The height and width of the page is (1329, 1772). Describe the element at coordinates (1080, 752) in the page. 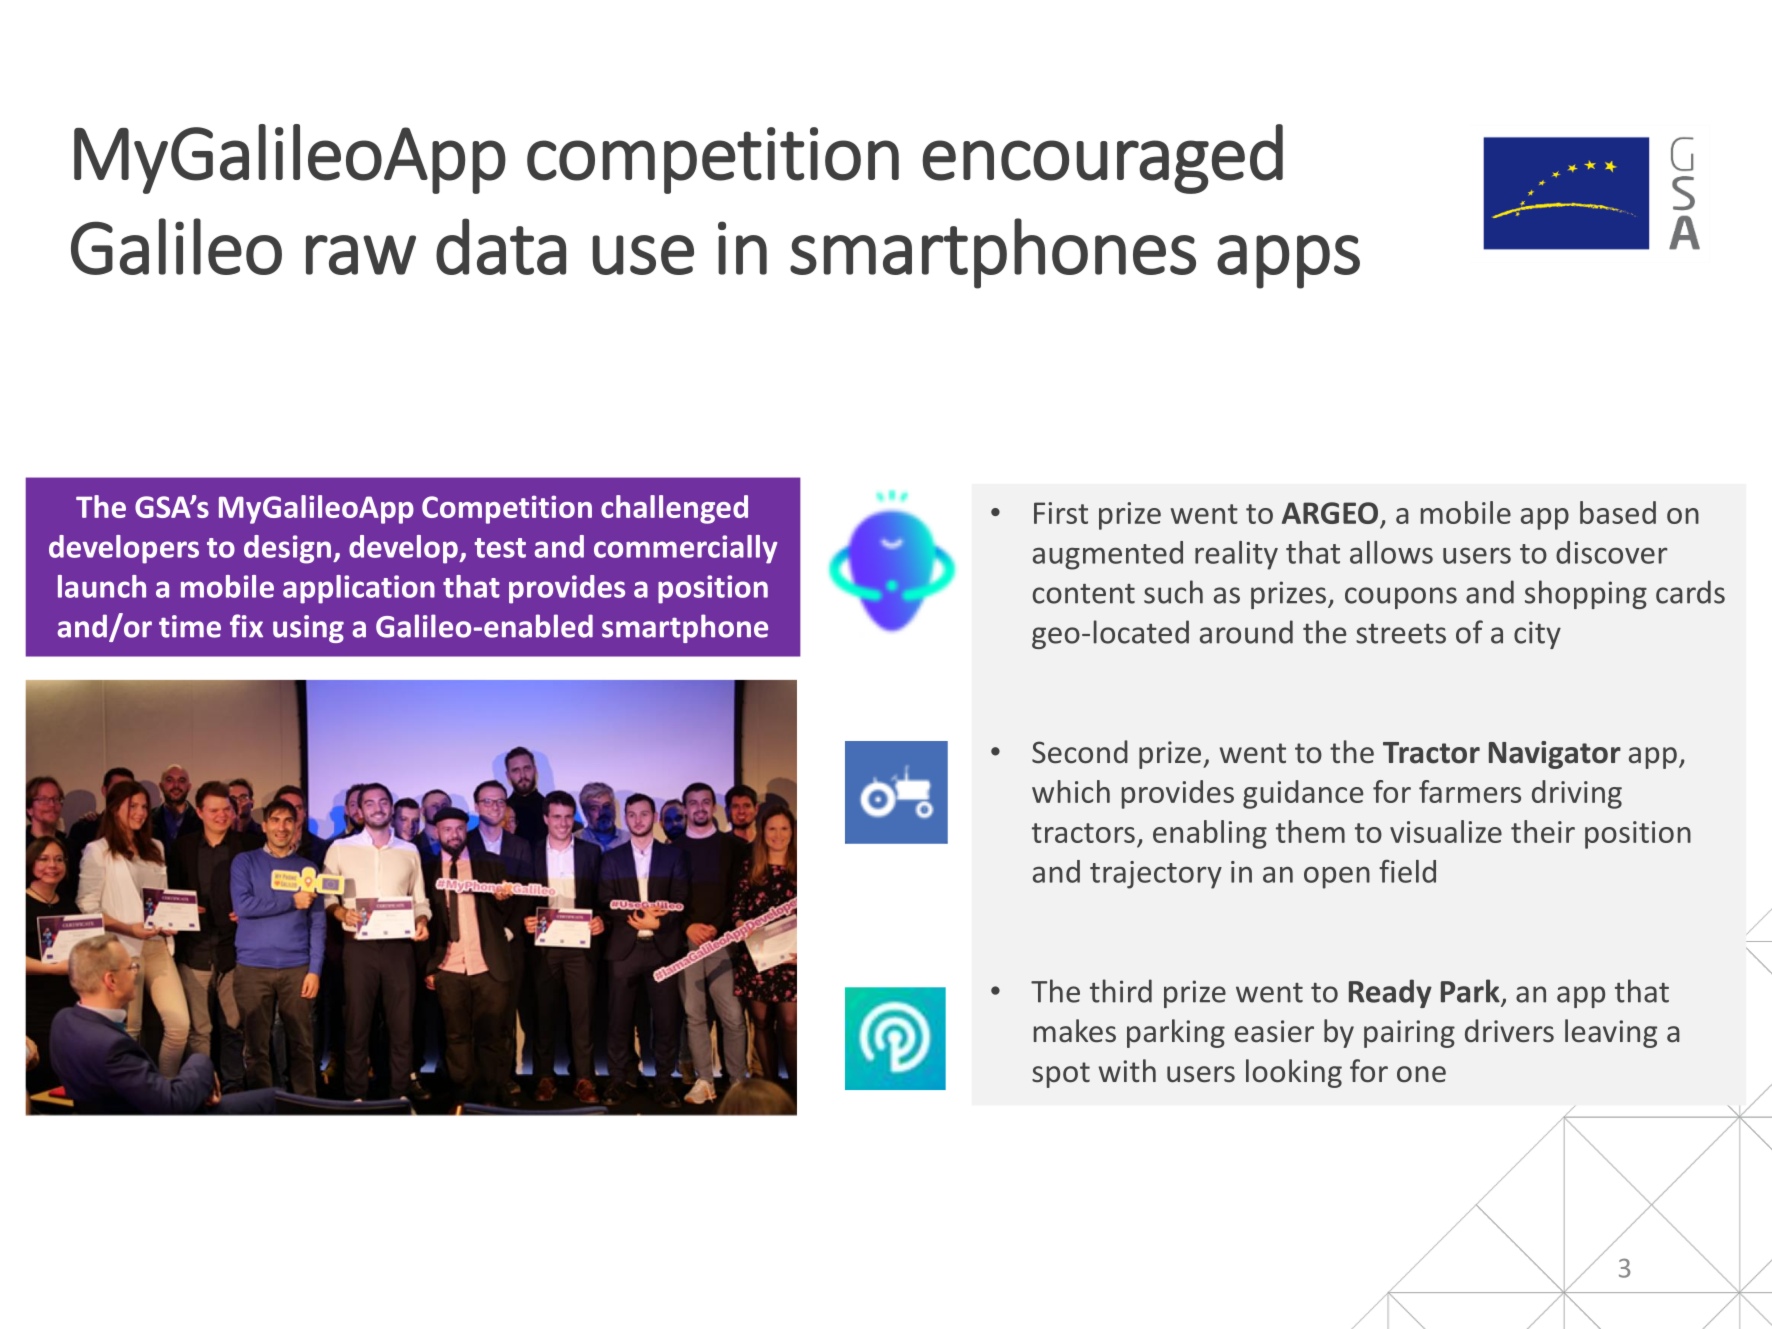

I see `Second` at that location.
